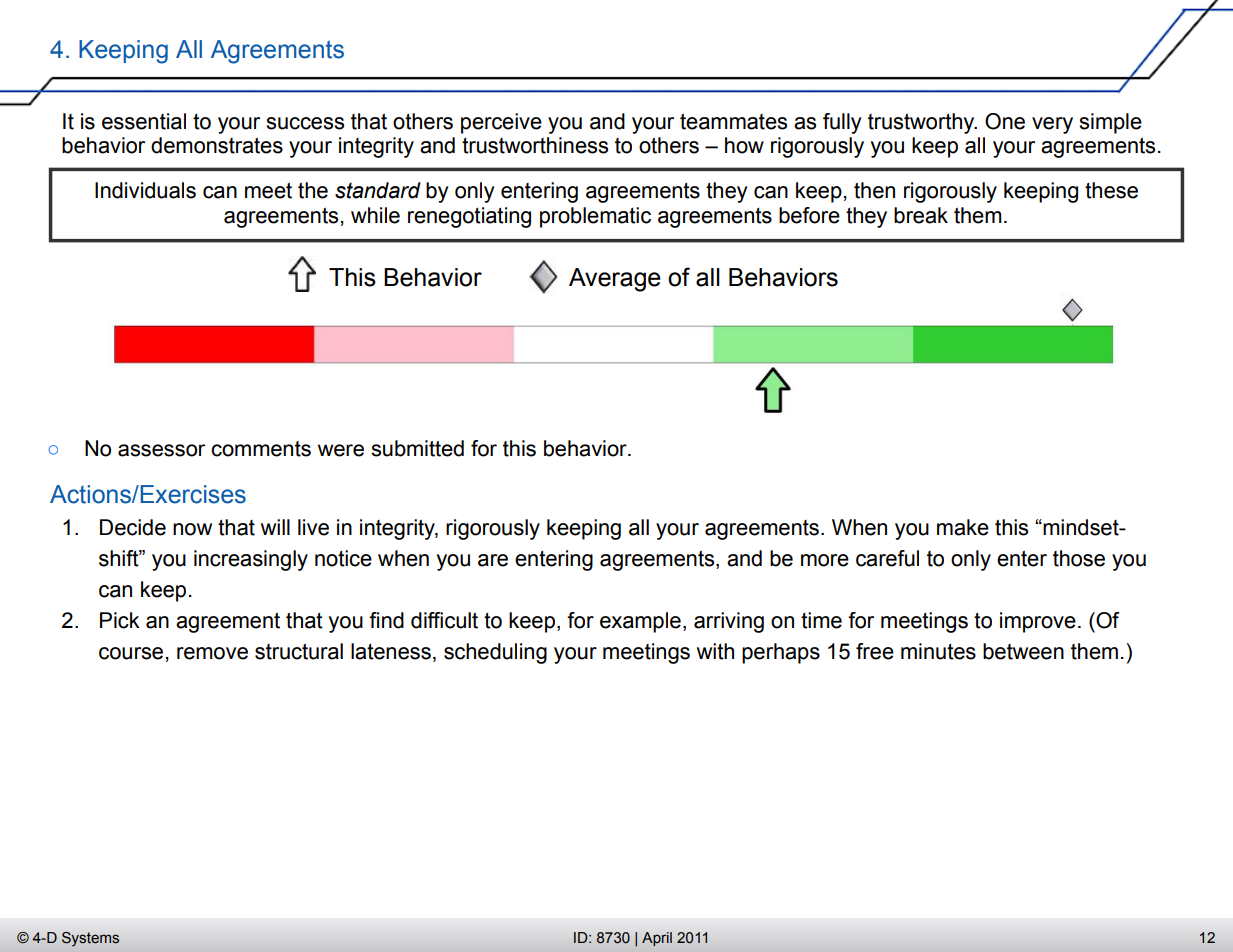 The width and height of the image is (1233, 952). I want to click on remove, so click(212, 653).
